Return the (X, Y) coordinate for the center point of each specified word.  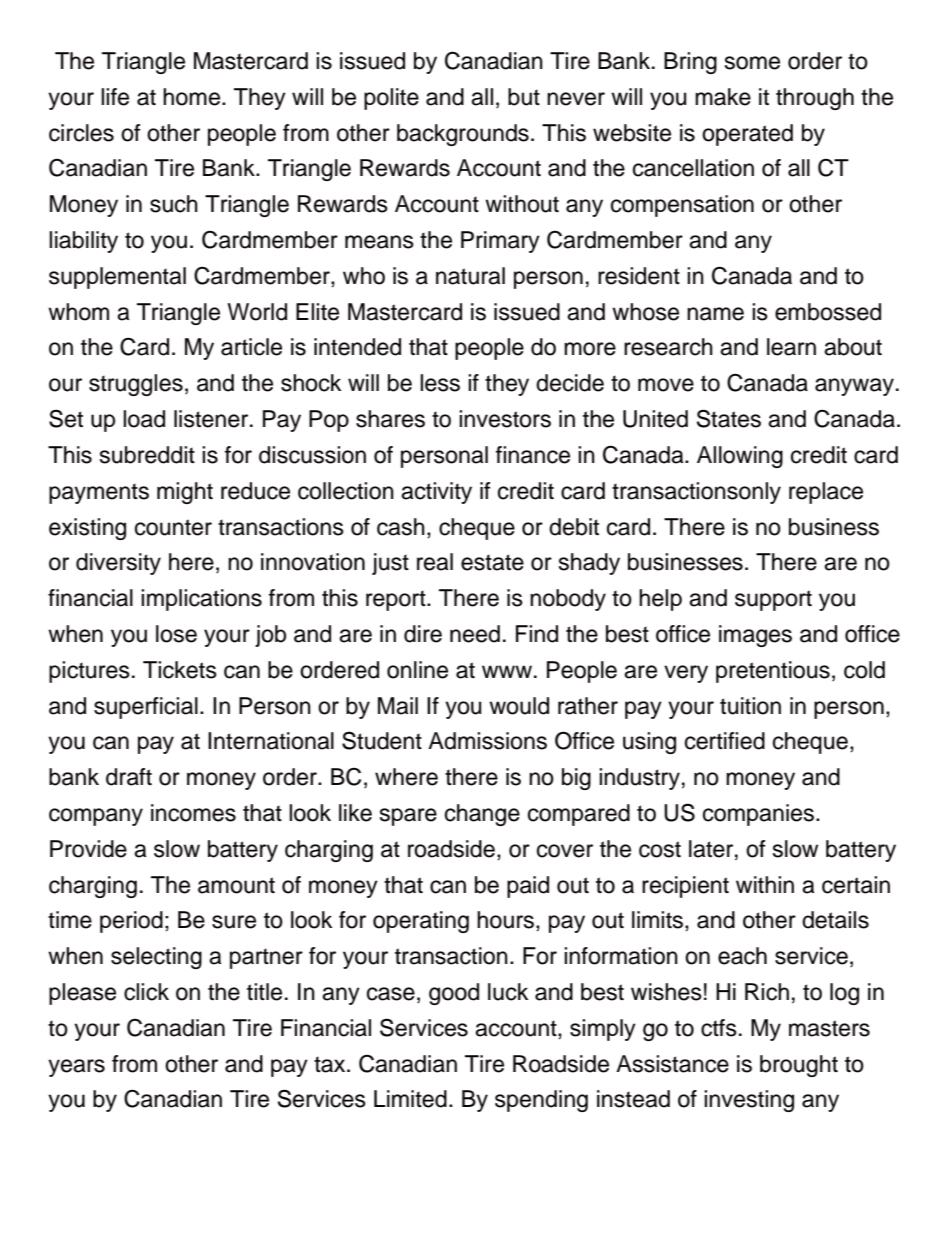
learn (791, 347)
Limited (410, 1099)
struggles (136, 385)
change (482, 815)
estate (492, 562)
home (193, 97)
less (440, 383)
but (524, 97)
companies (760, 815)
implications (201, 600)
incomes (193, 813)
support (773, 600)
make (723, 97)
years (76, 1068)
